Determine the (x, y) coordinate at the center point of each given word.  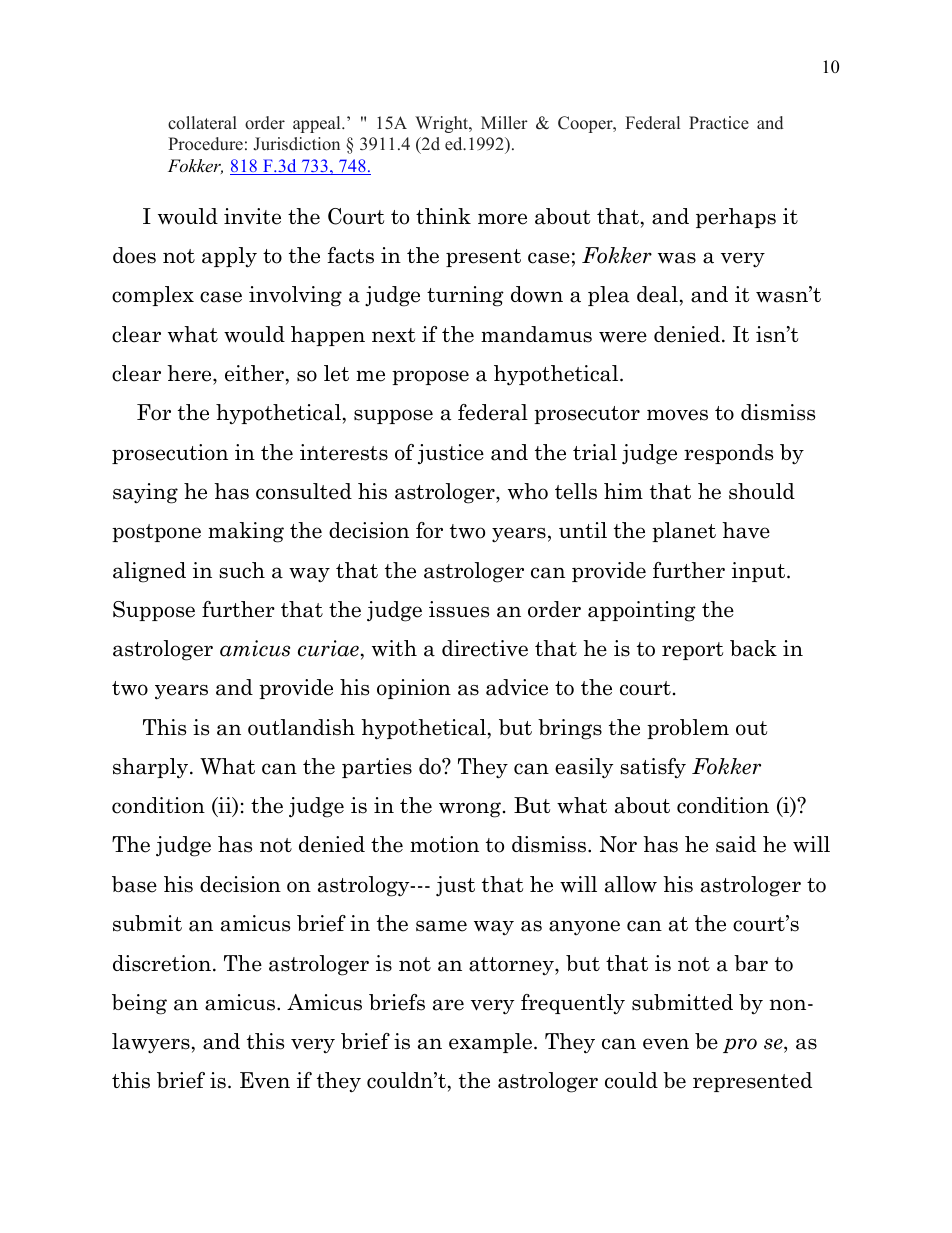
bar (751, 963)
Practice (719, 123)
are (448, 1005)
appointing (642, 611)
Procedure (205, 144)
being (139, 1004)
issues (459, 609)
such (242, 570)
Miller (504, 123)
